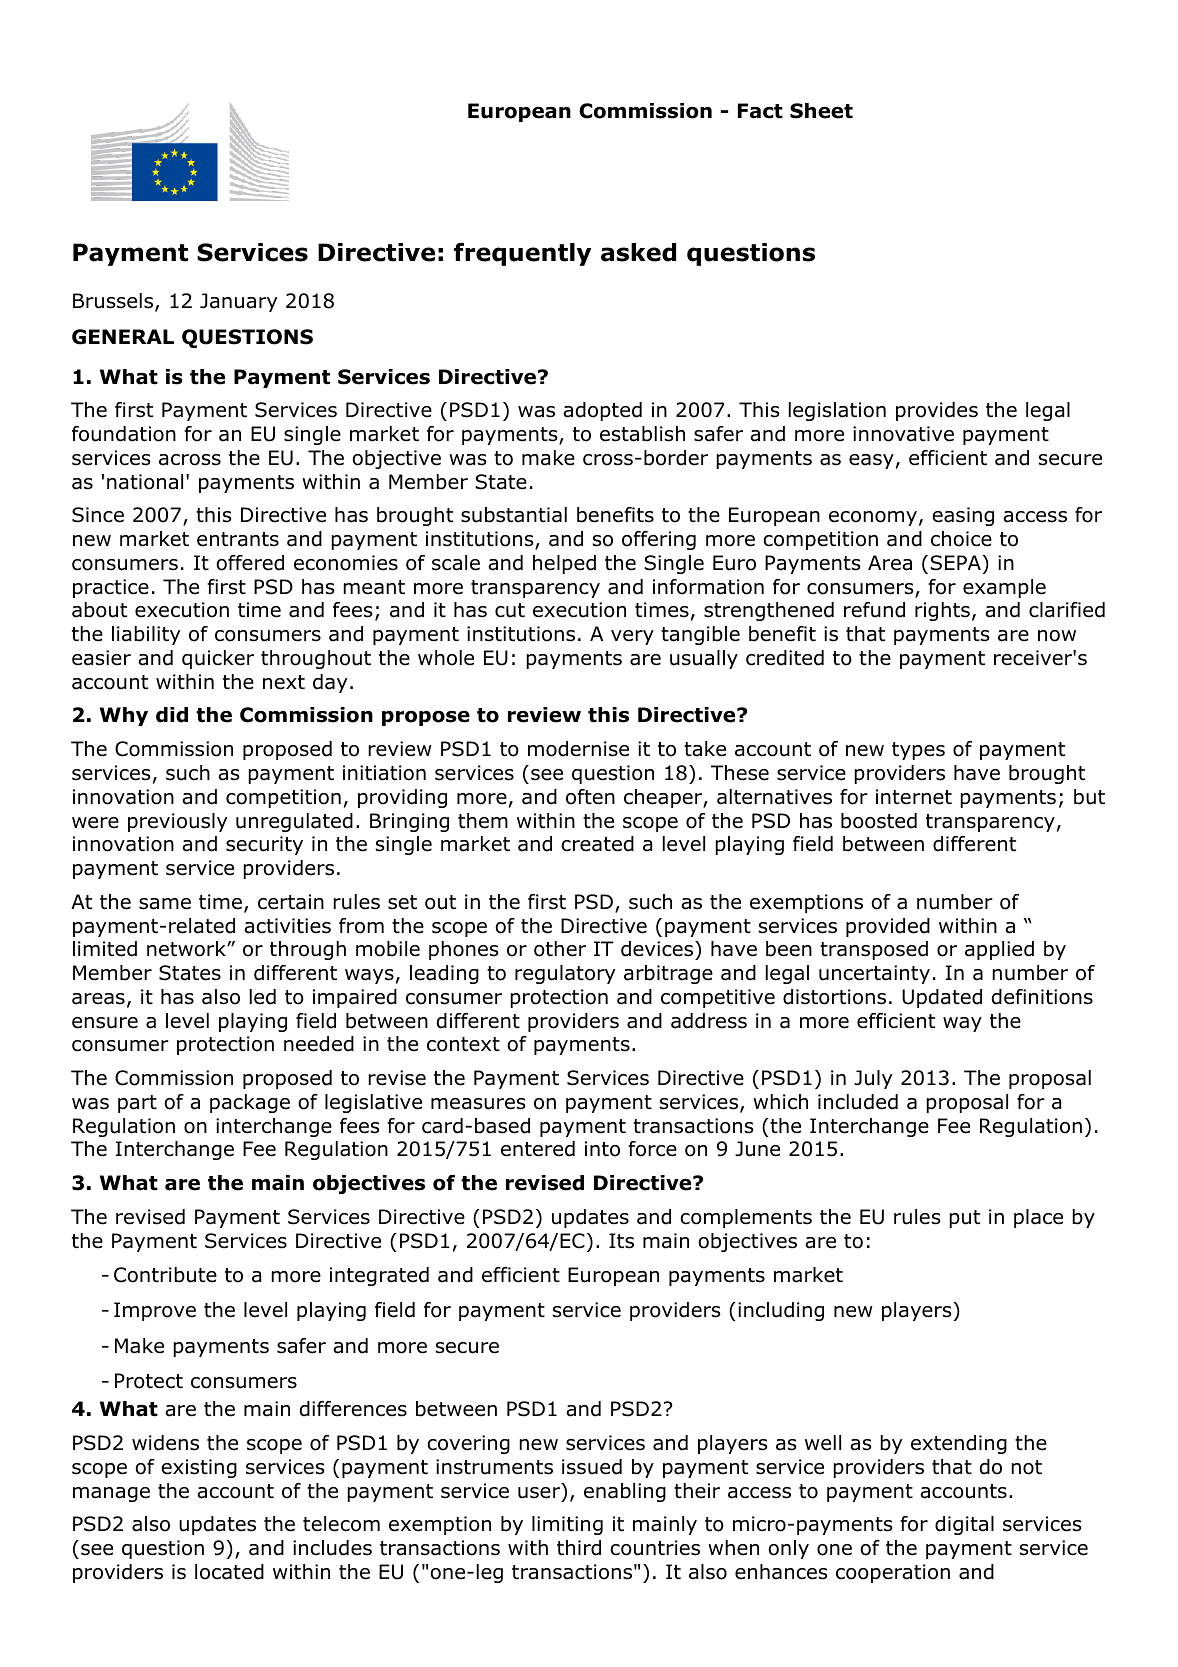 Image resolution: width=1178 pixels, height=1667 pixels. I want to click on entrants, so click(238, 539).
